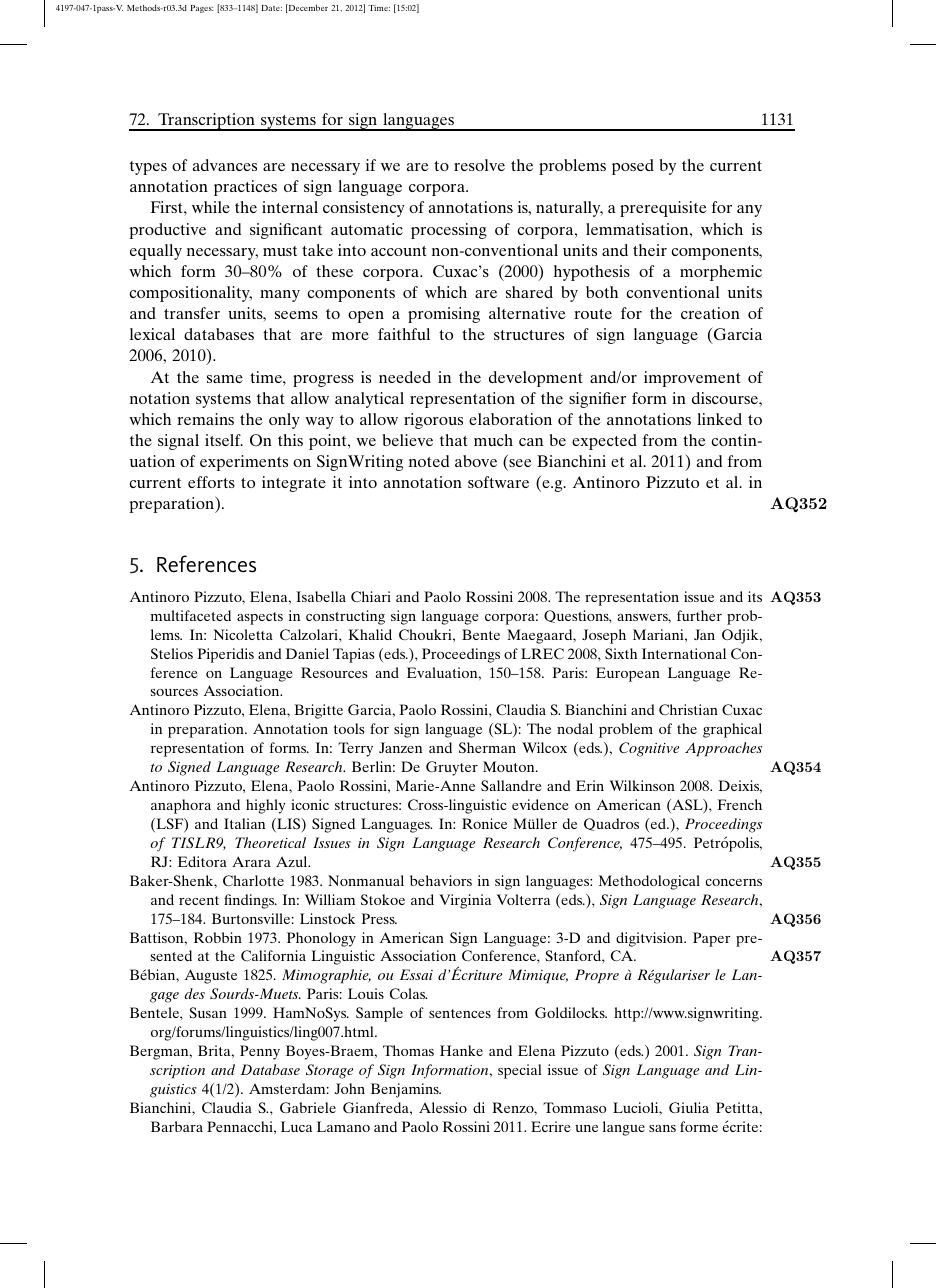 Image resolution: width=937 pixels, height=1288 pixels. I want to click on Sherman, so click(487, 747).
